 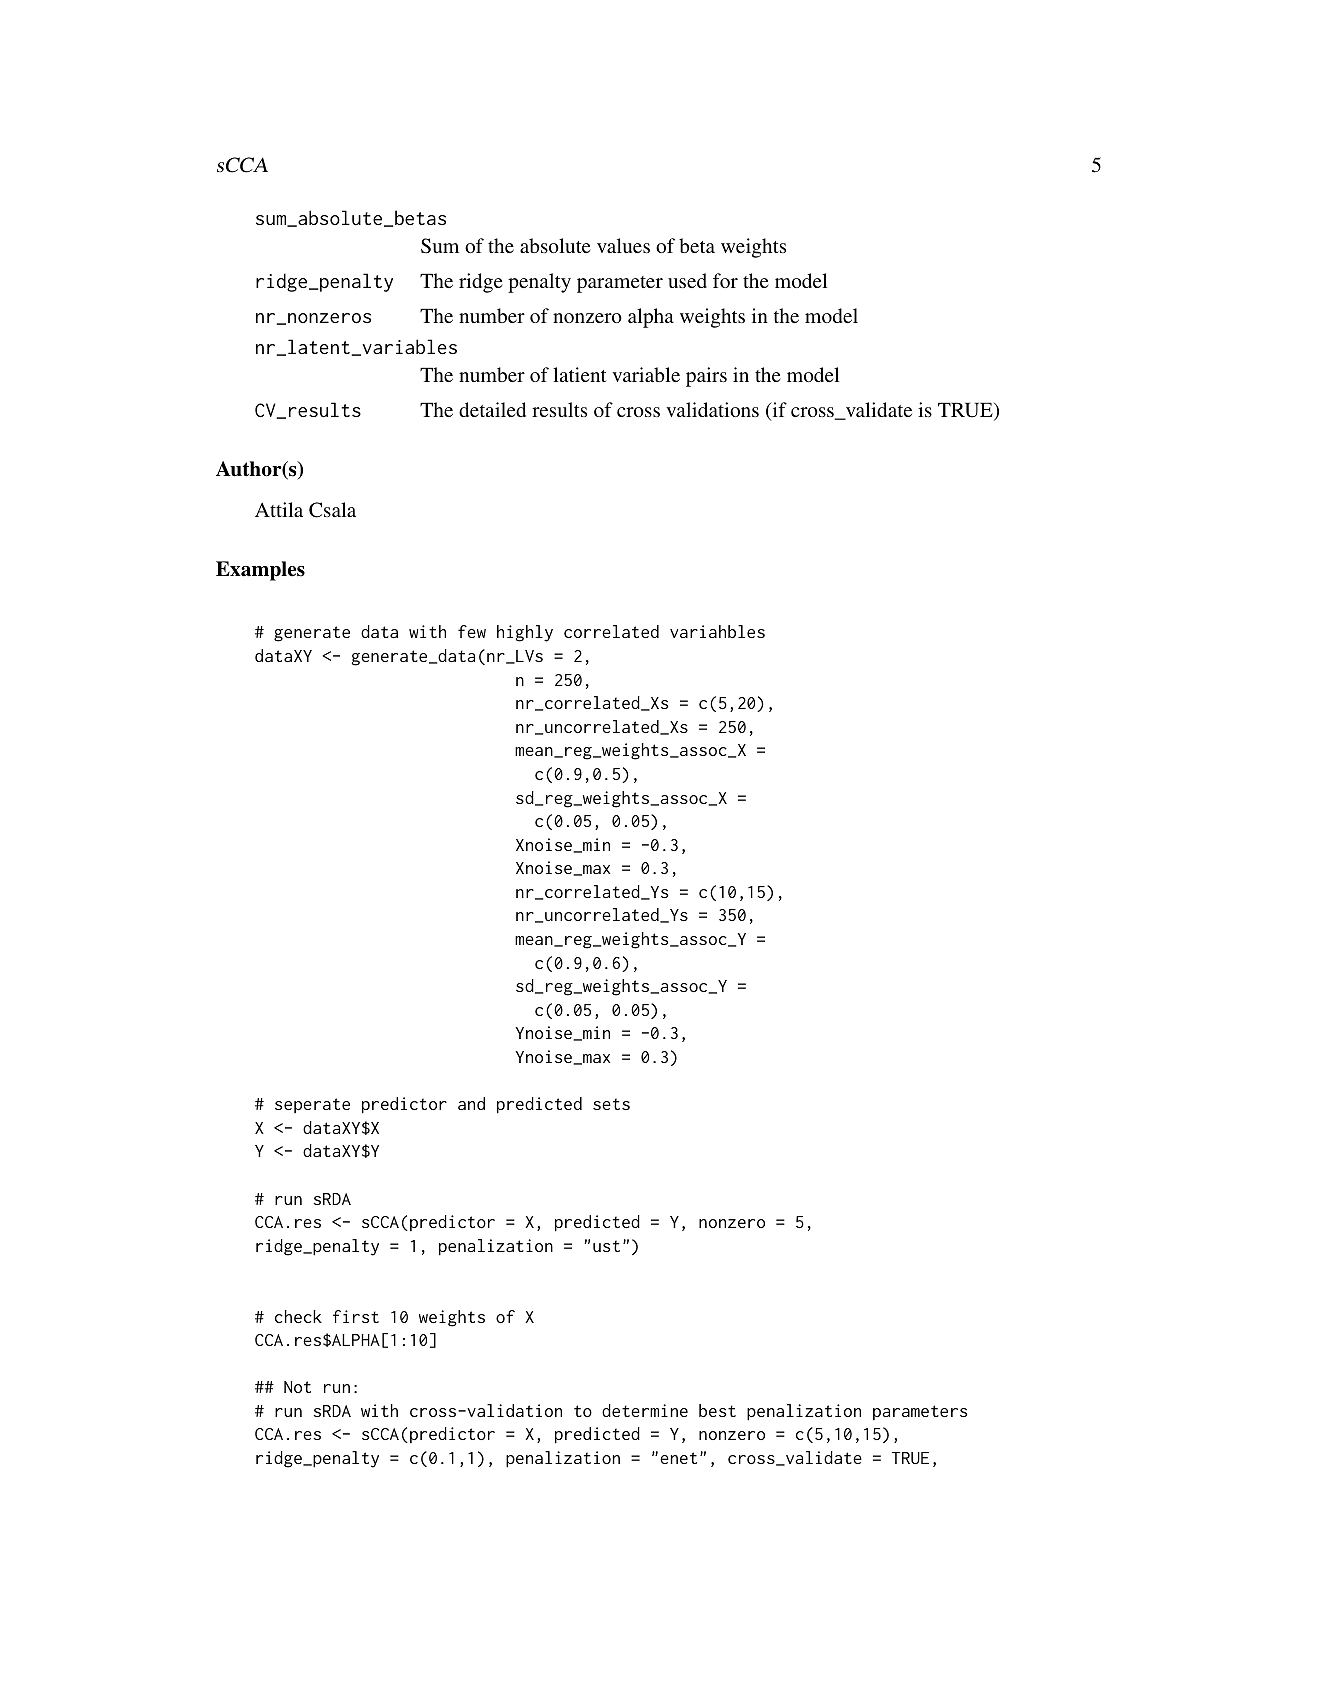 What do you see at coordinates (471, 1103) in the image?
I see `and` at bounding box center [471, 1103].
